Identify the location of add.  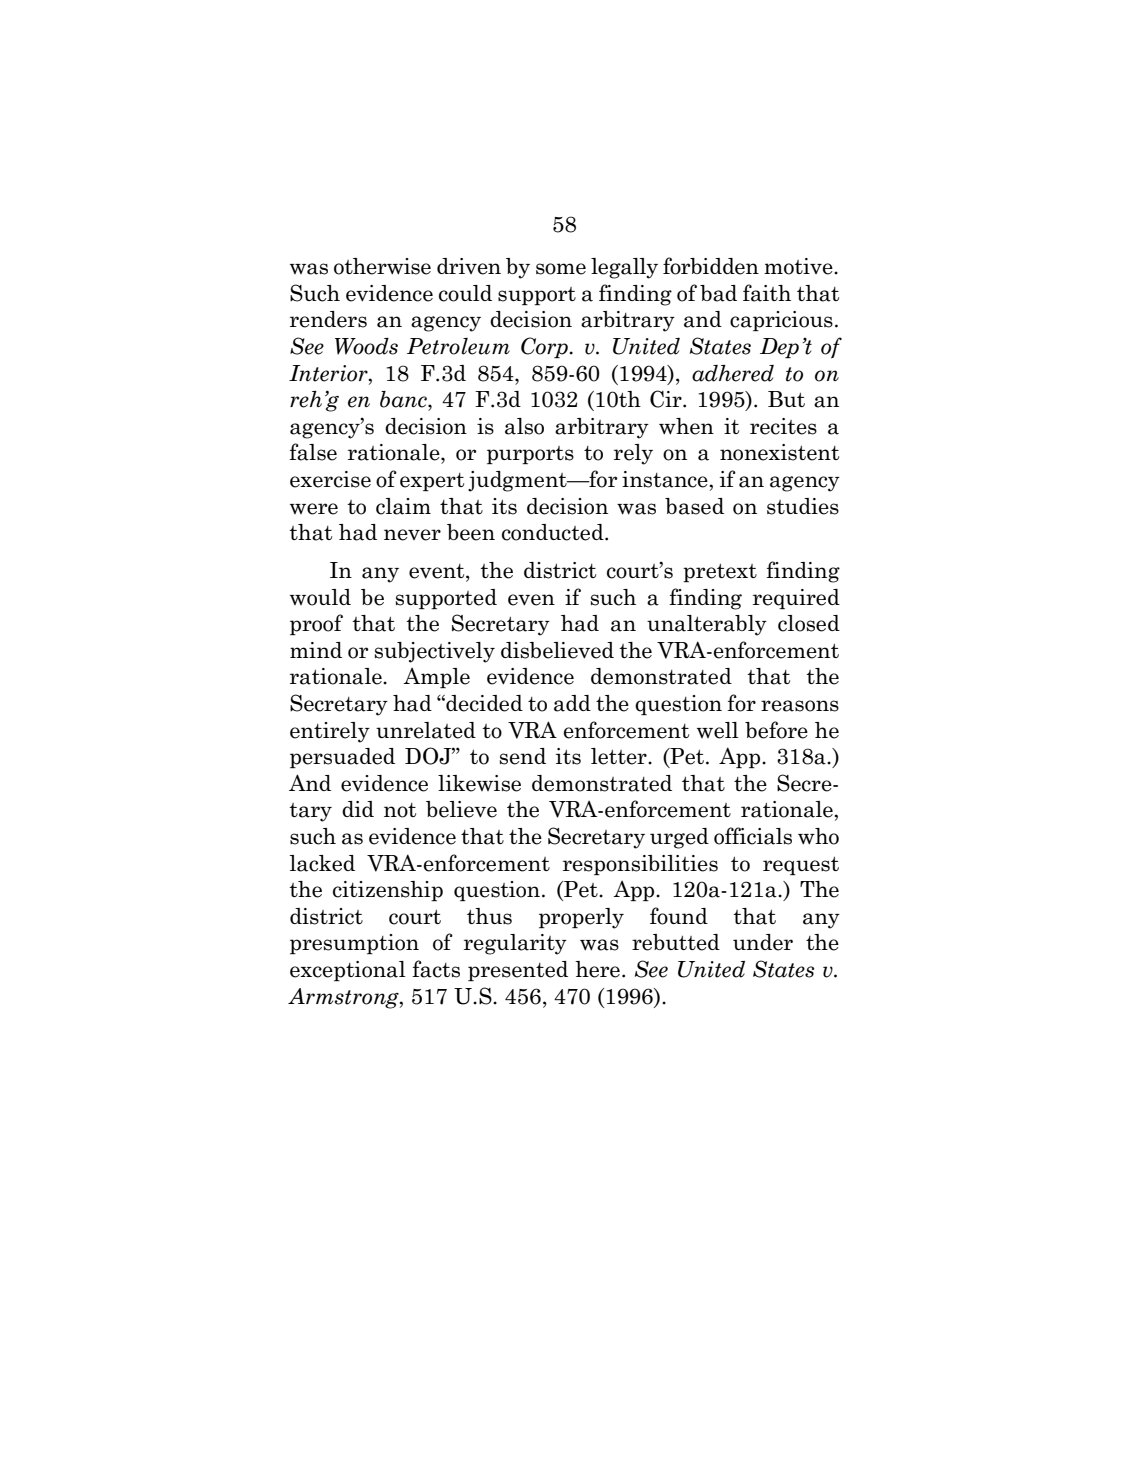
(572, 703).
